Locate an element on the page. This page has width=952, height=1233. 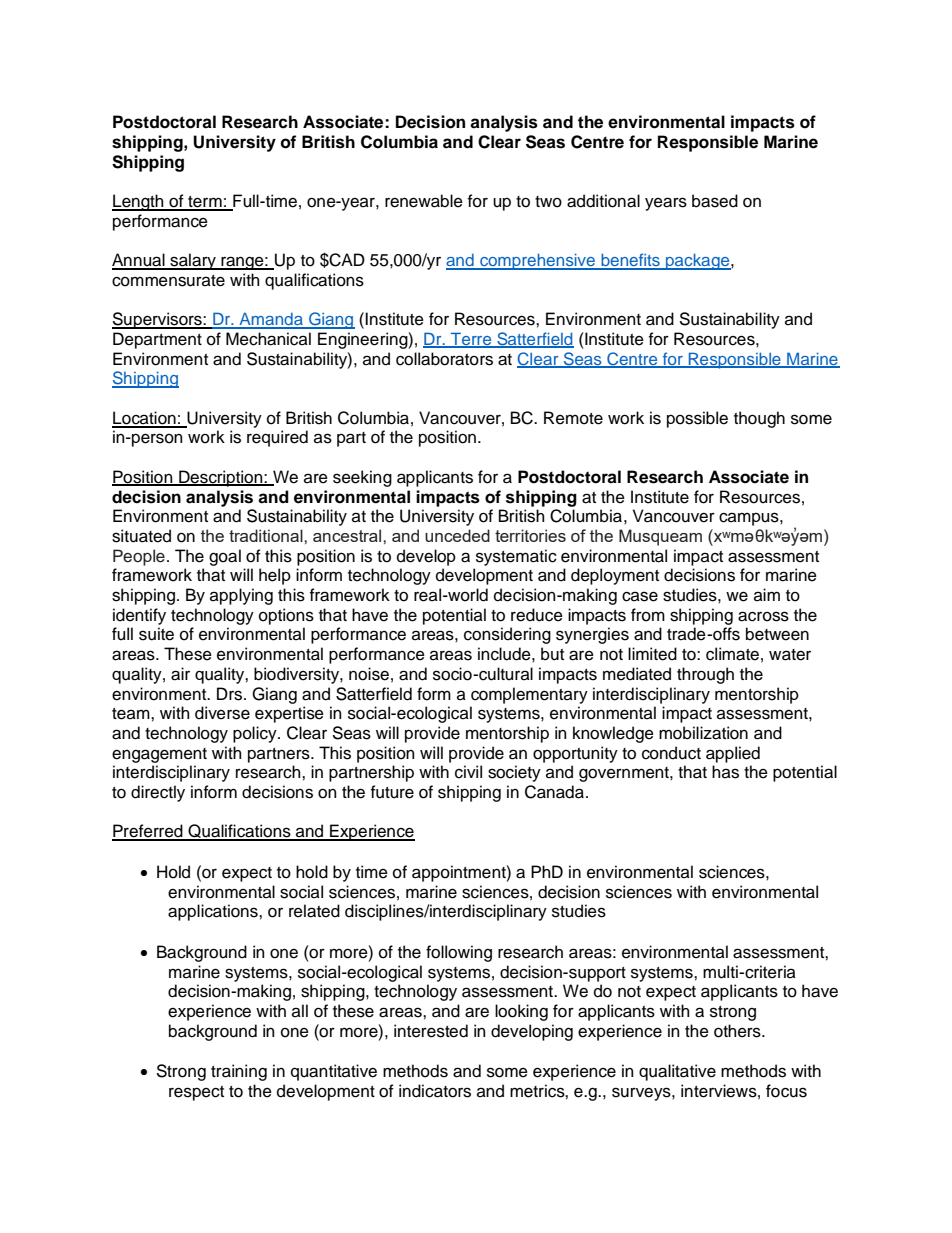
term is located at coordinates (205, 203).
